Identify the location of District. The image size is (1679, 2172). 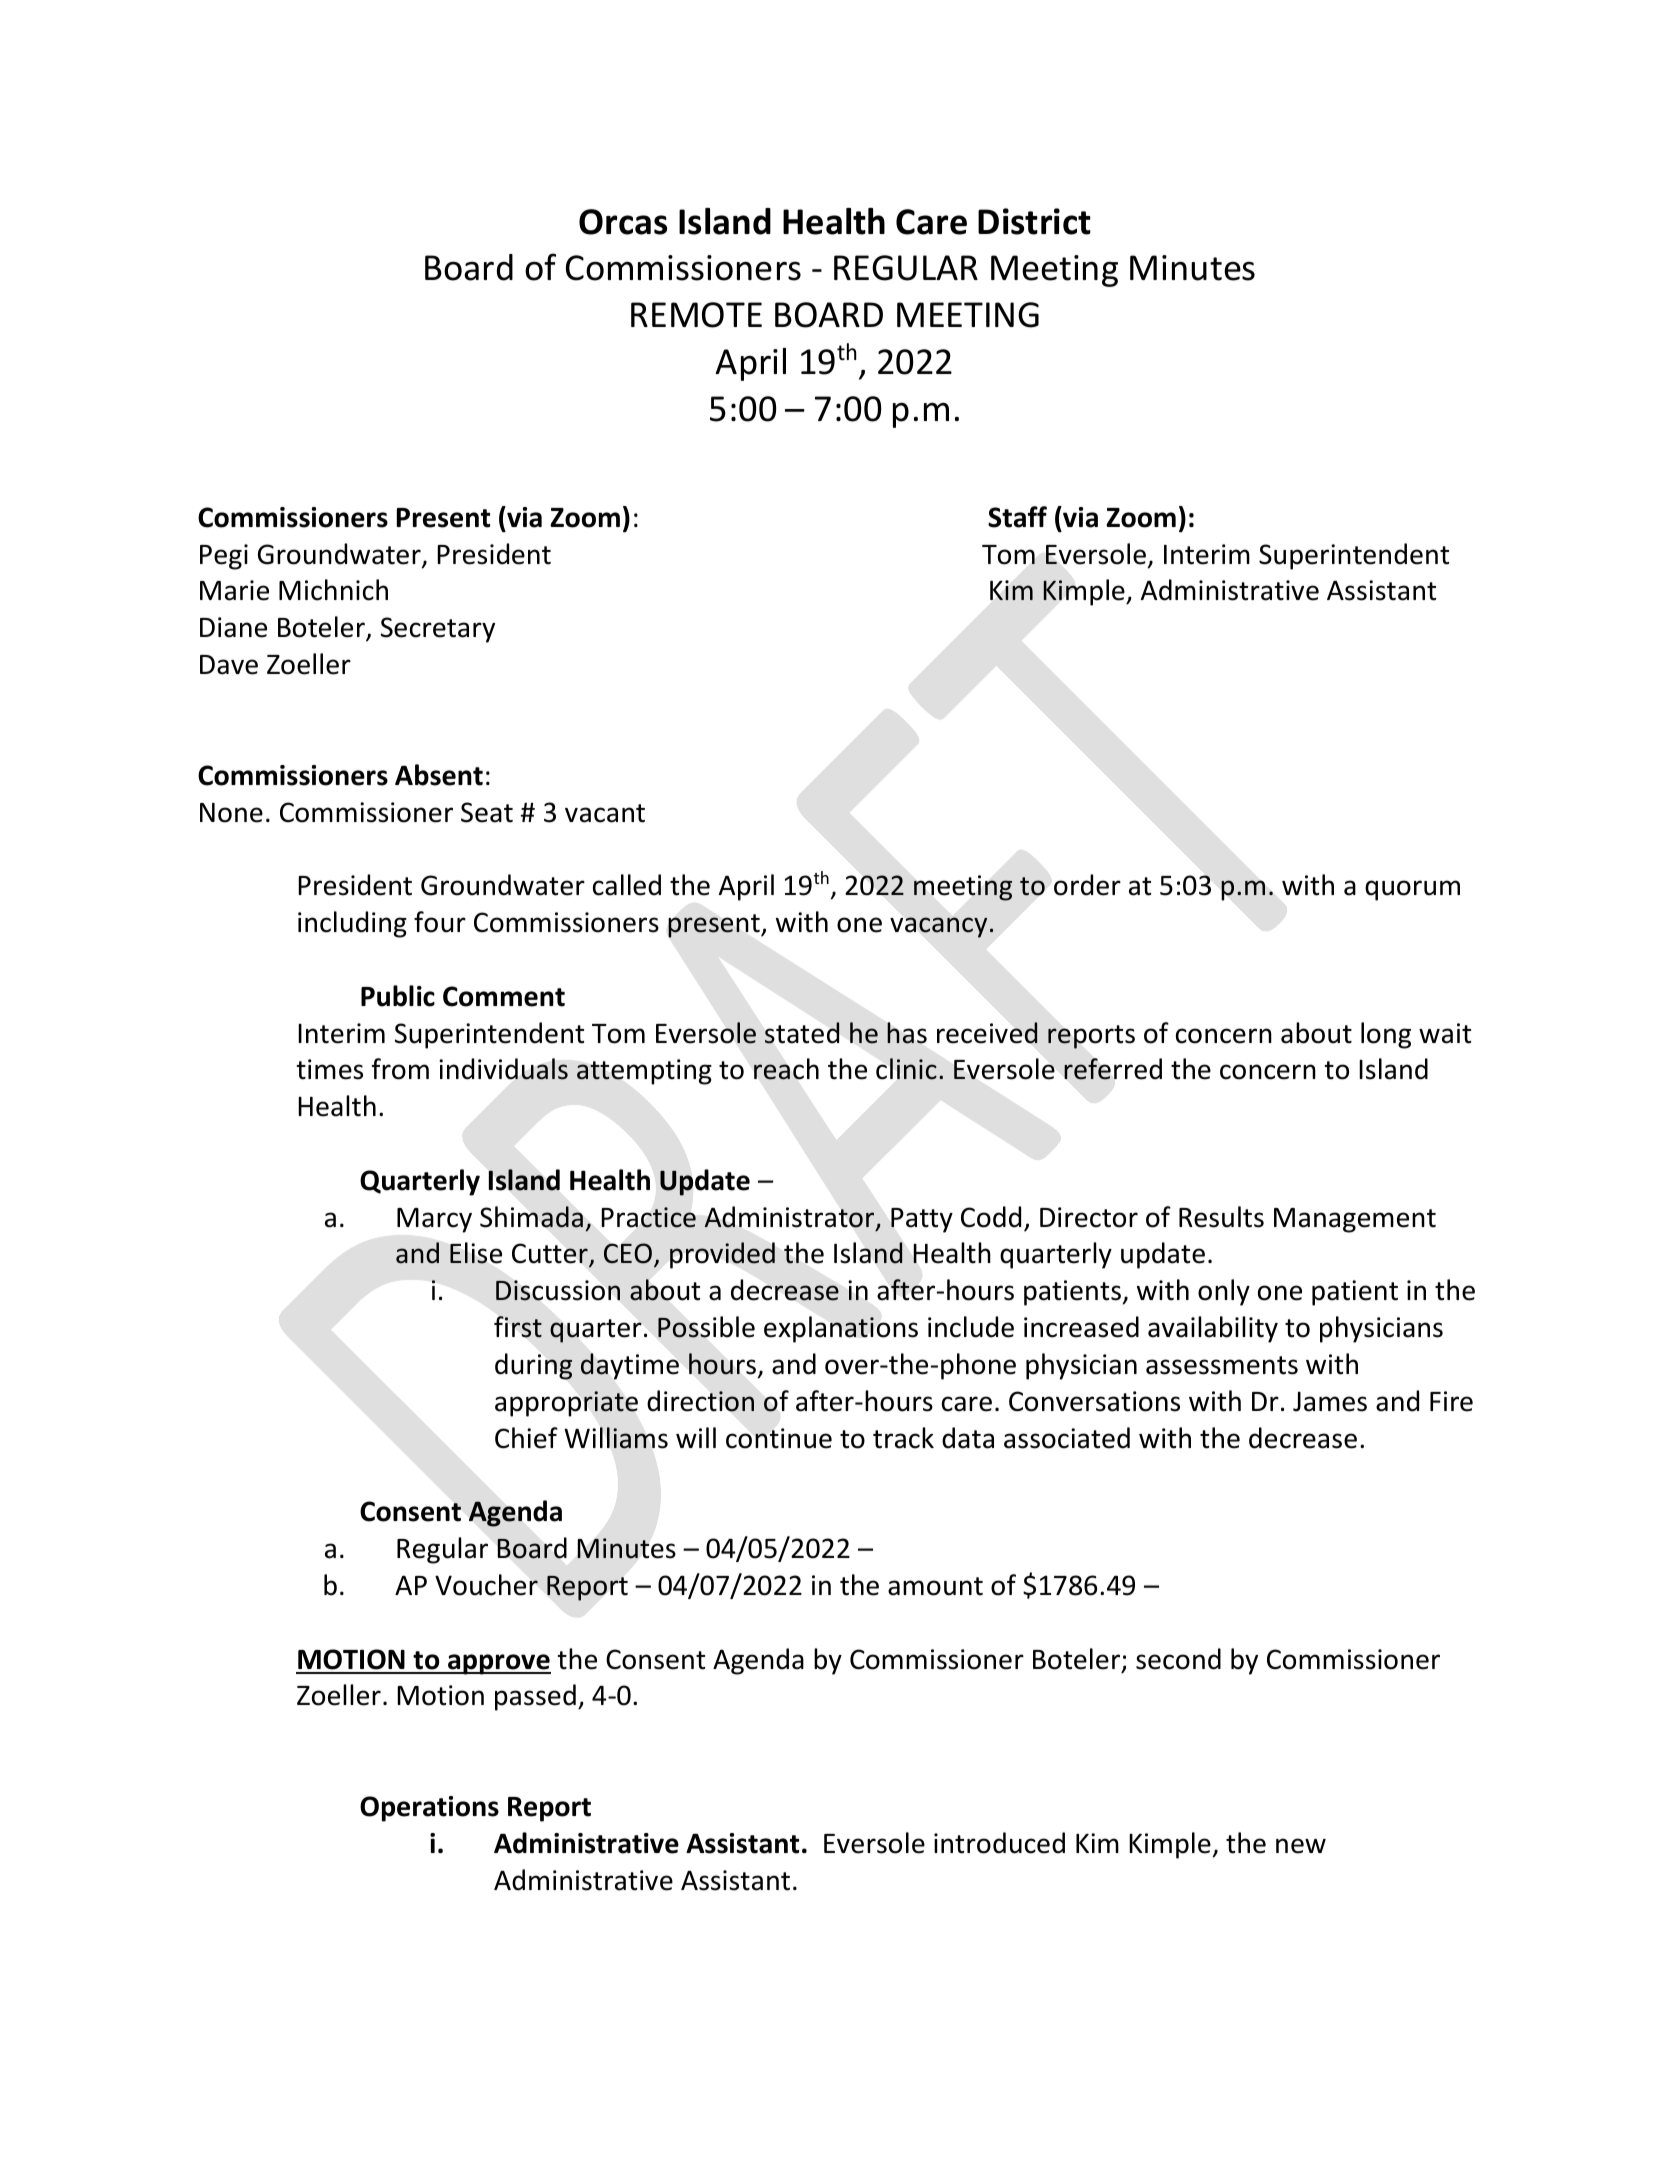
(1034, 221).
